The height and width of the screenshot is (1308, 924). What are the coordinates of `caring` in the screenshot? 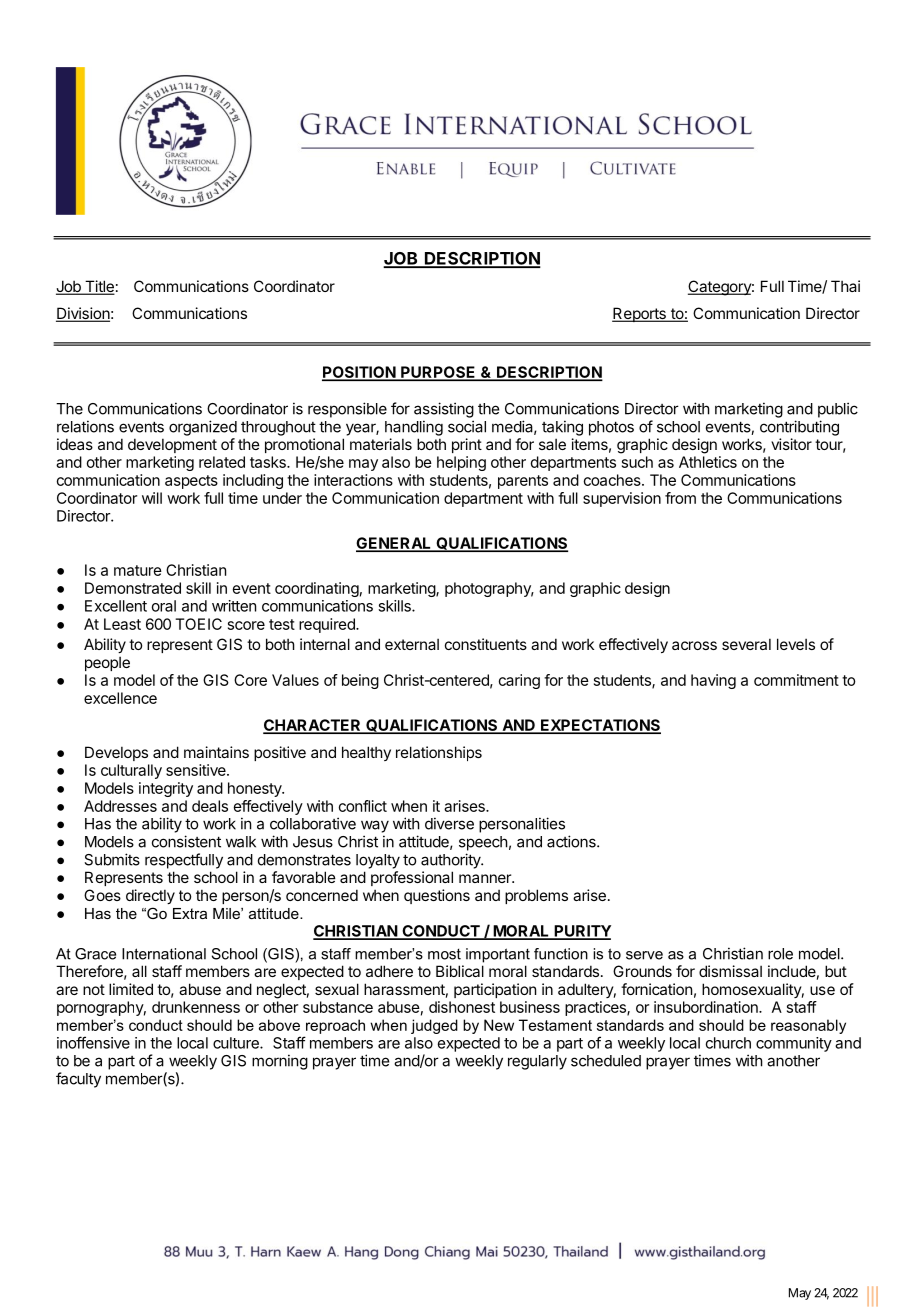 It's located at (519, 681).
